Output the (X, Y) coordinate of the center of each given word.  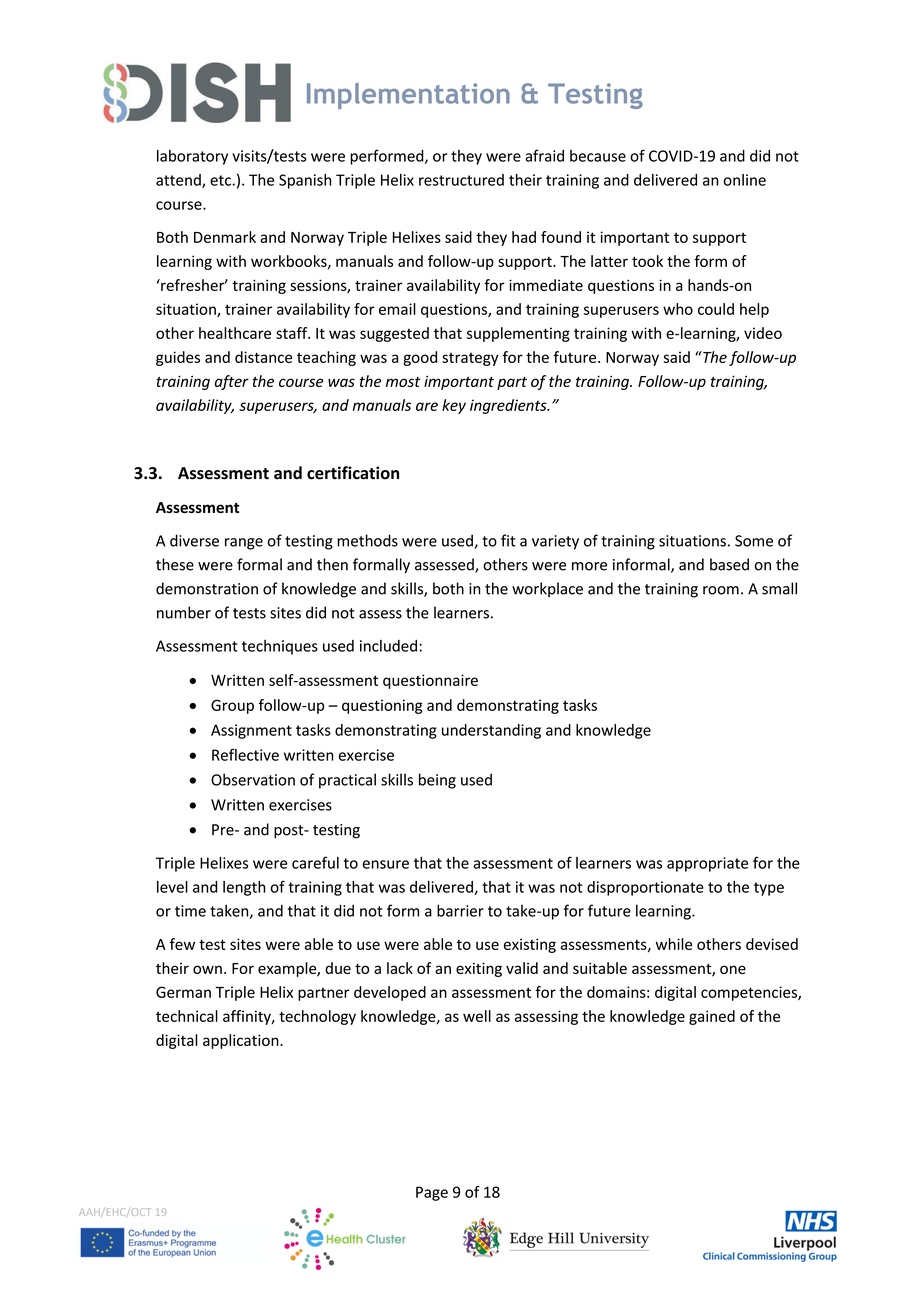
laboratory (192, 157)
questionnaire (430, 681)
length (244, 888)
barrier (460, 910)
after (232, 382)
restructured (461, 180)
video (763, 333)
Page (432, 1193)
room (721, 590)
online (744, 180)
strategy (470, 359)
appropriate (707, 864)
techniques (280, 647)
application (242, 1041)
